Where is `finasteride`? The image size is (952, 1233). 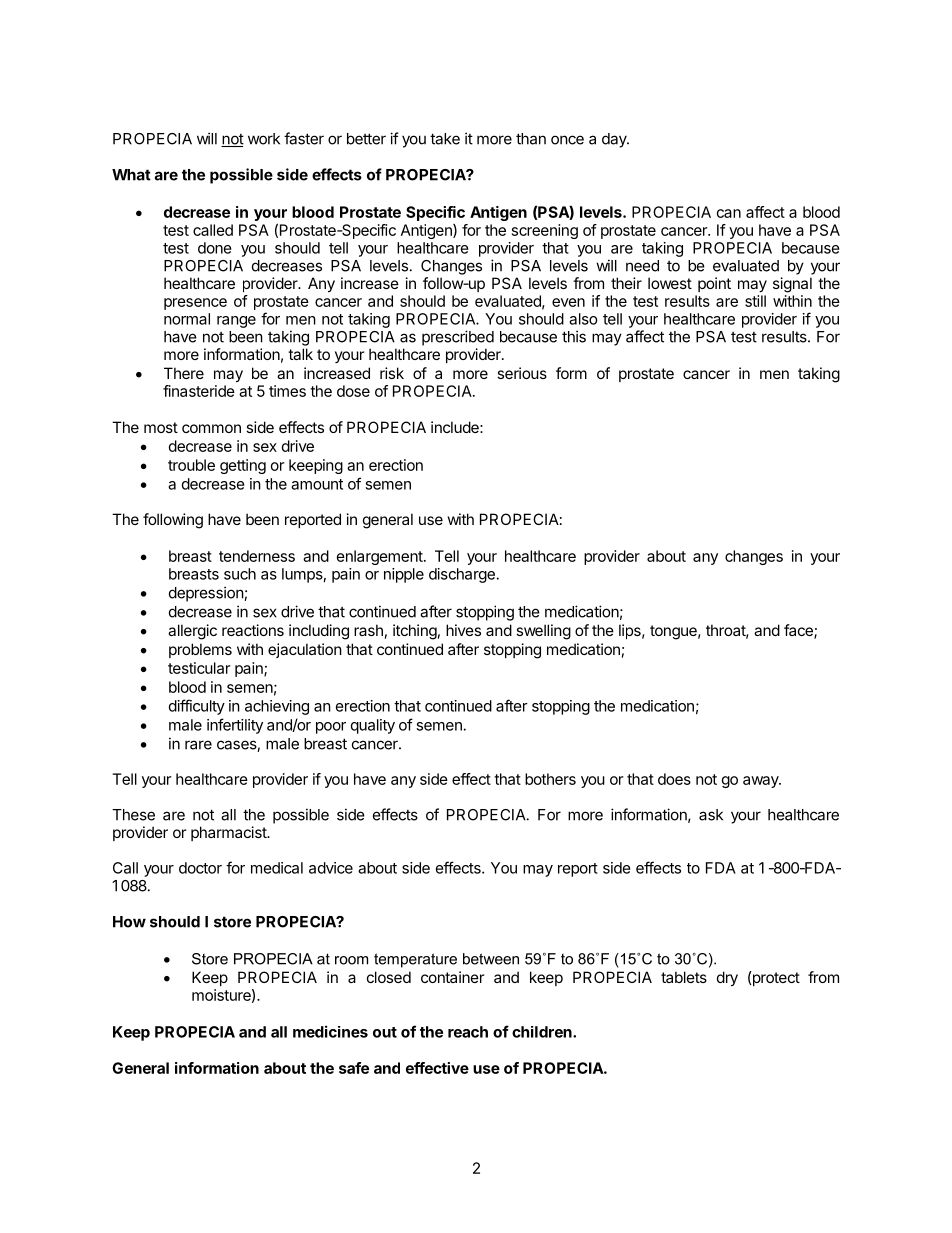 finasteride is located at coordinates (199, 391).
